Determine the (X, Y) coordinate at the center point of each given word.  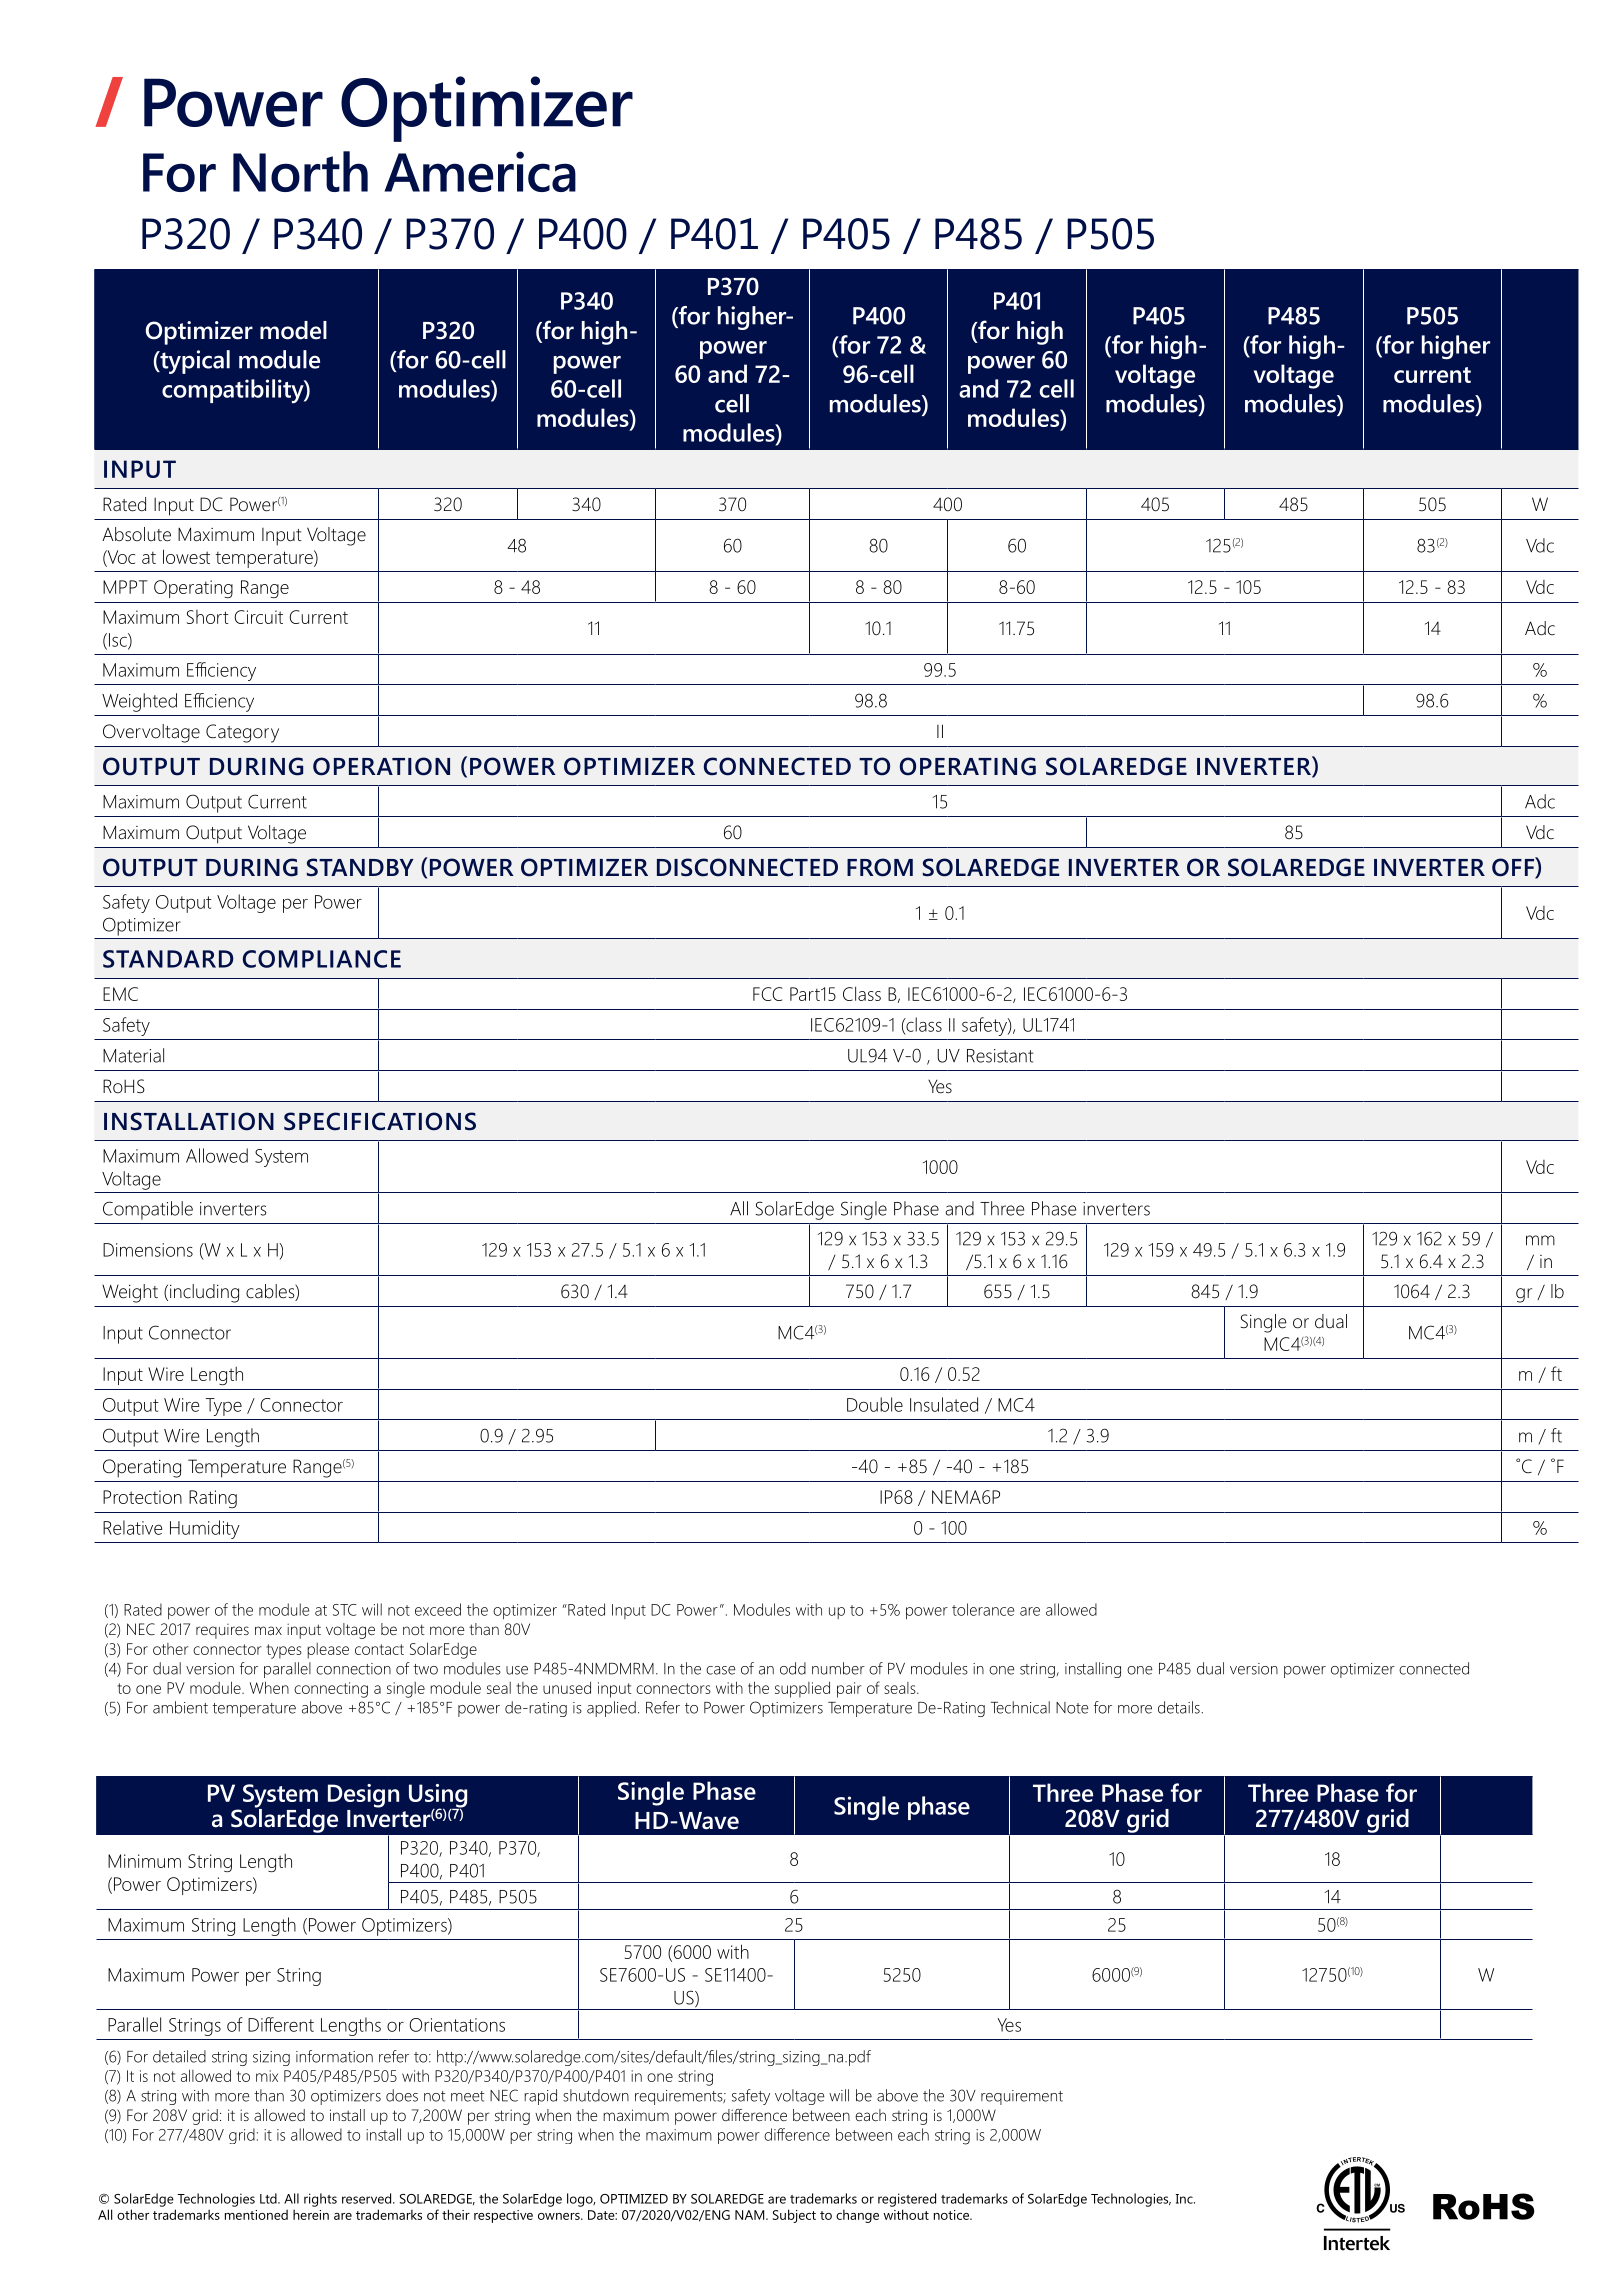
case (721, 1670)
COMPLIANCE (322, 959)
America (480, 171)
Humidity (205, 1529)
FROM (880, 867)
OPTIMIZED (634, 2199)
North (300, 171)
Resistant (1000, 1056)
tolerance (983, 1609)
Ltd (269, 2198)
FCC (768, 994)
